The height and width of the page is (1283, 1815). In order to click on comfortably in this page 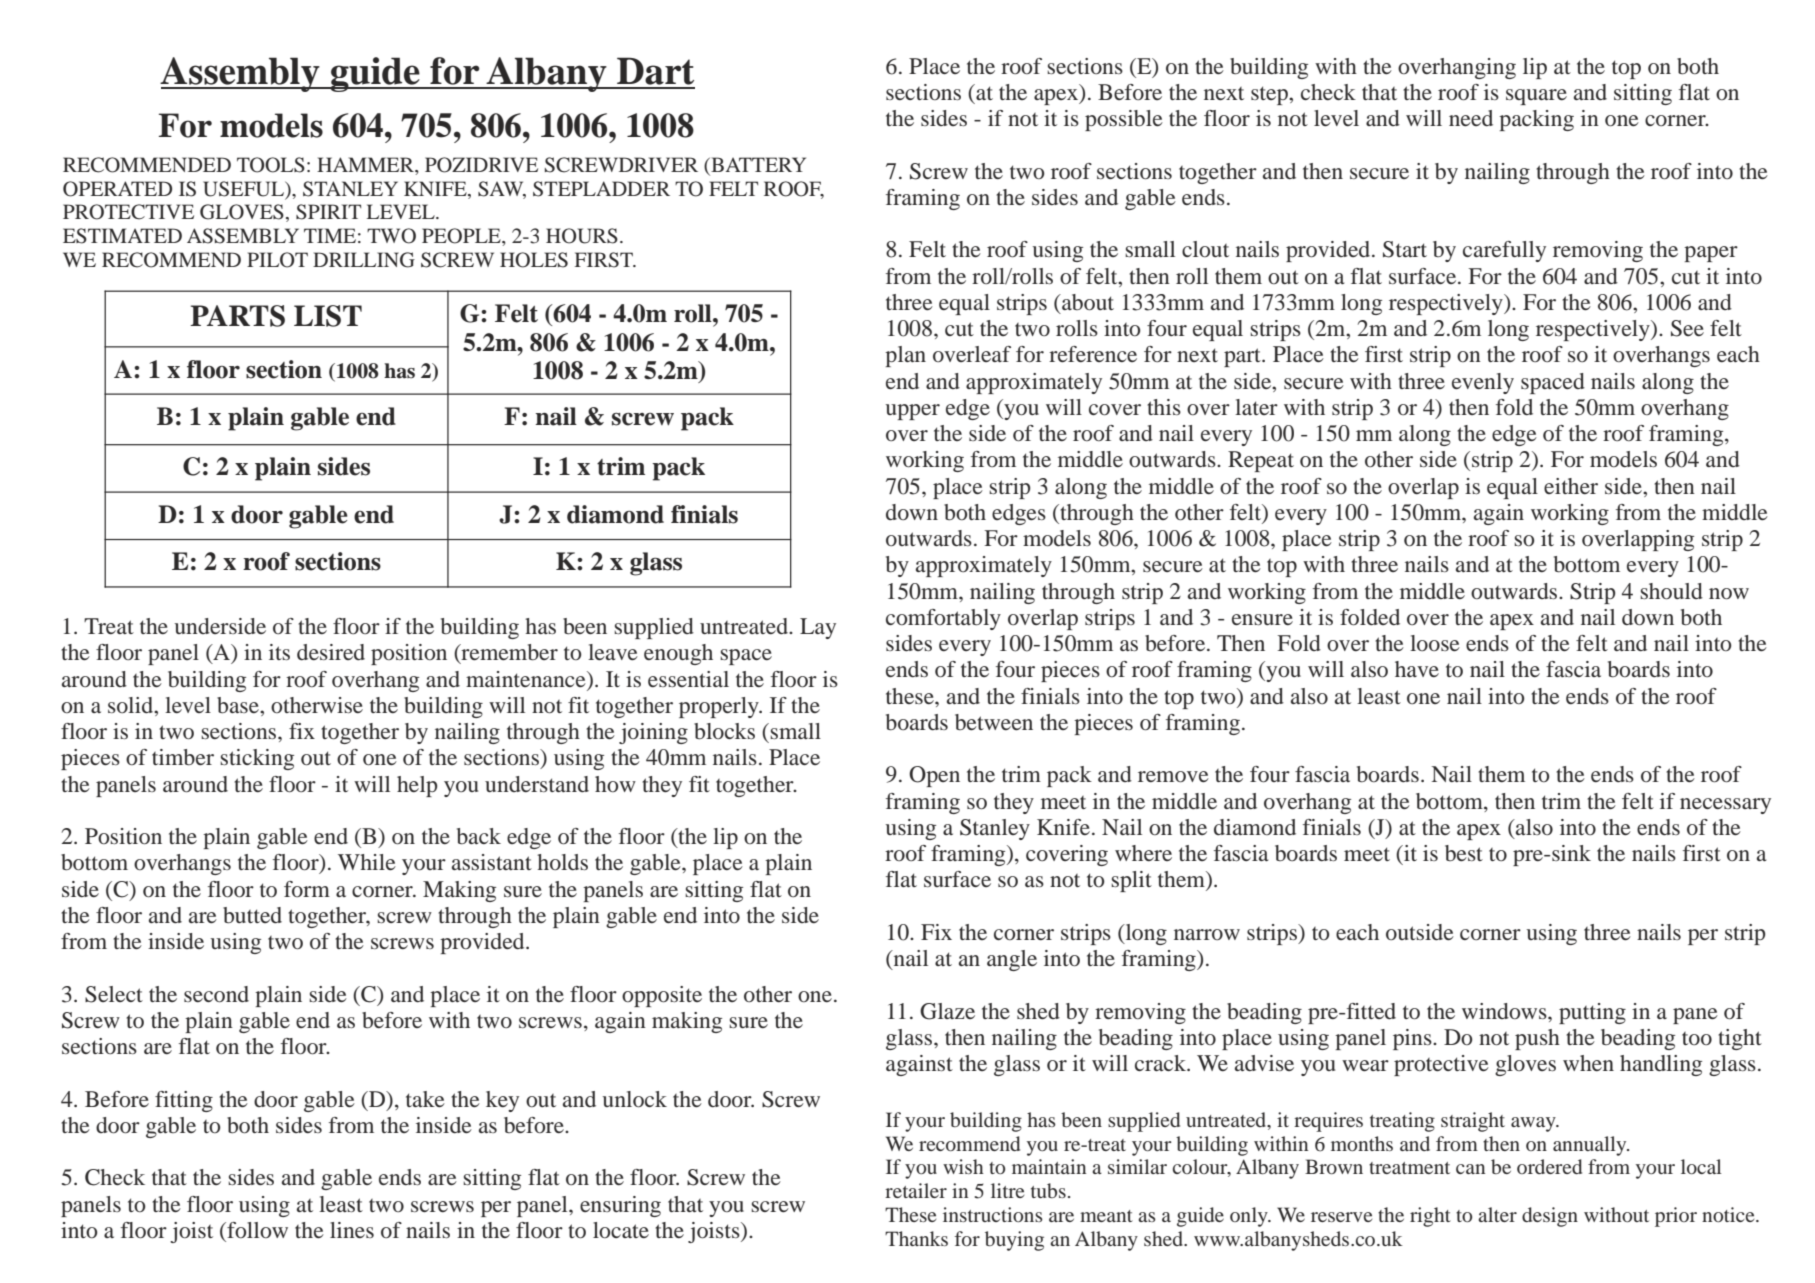, I will do `click(943, 619)`.
